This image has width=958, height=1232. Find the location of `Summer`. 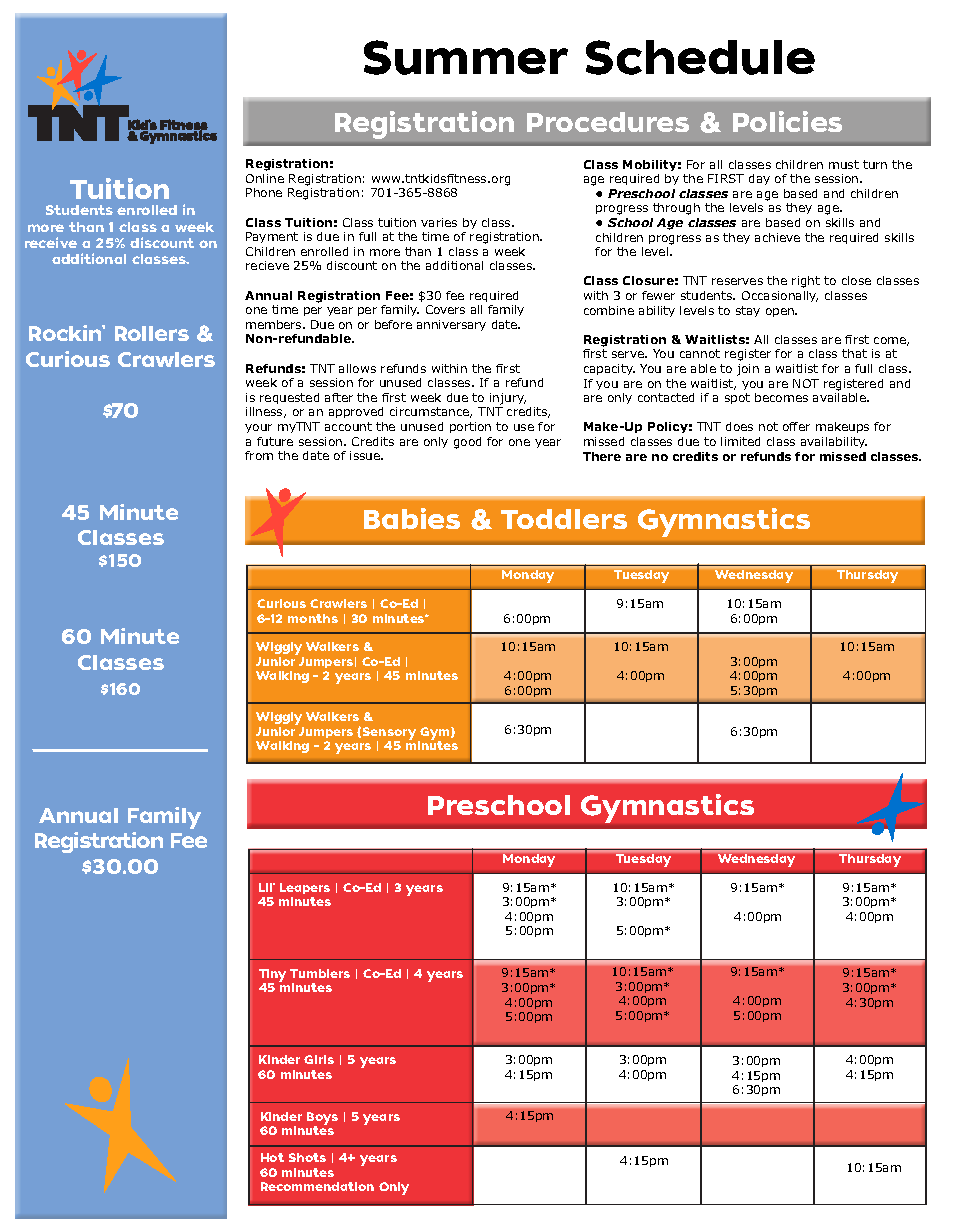

Summer is located at coordinates (466, 57).
